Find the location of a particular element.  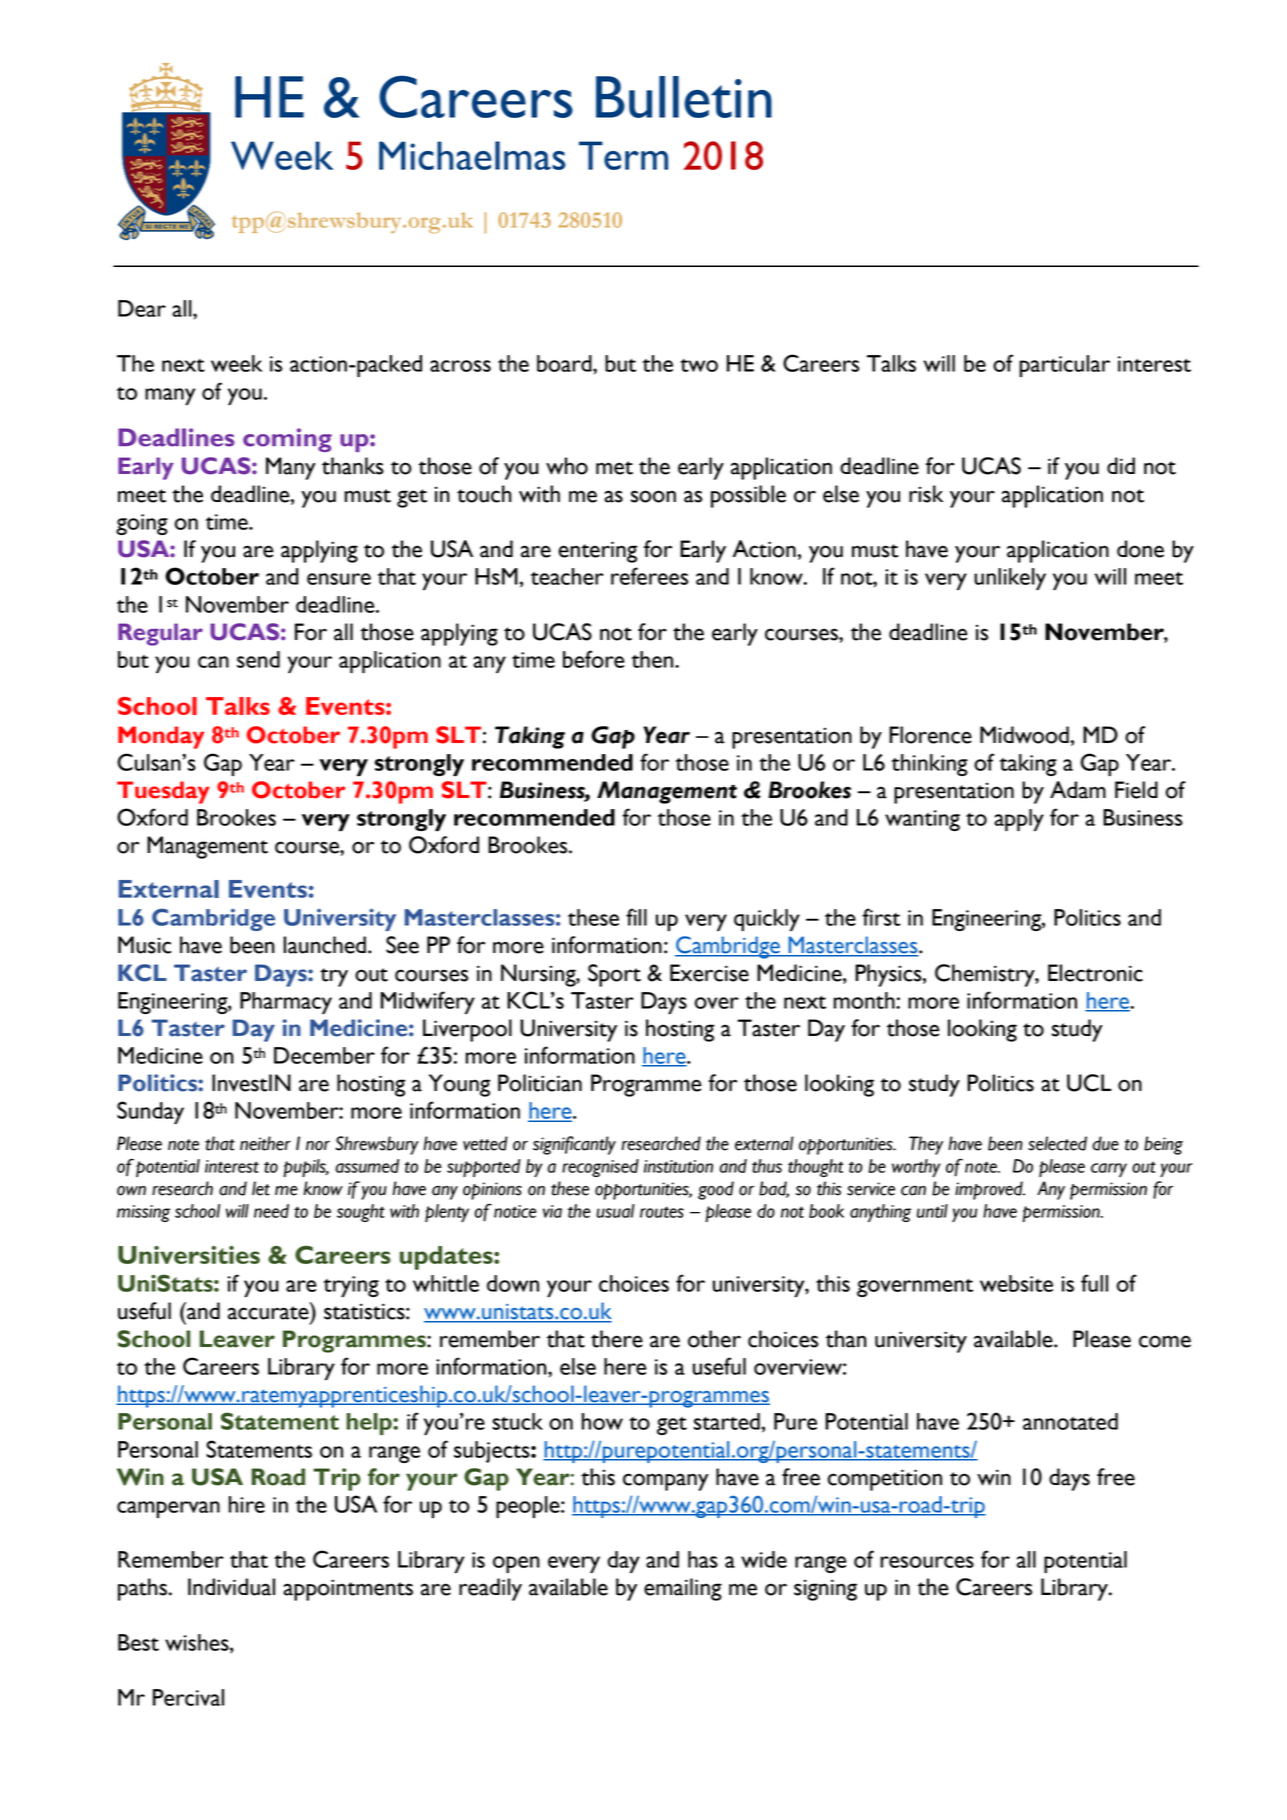

then is located at coordinates (653, 659).
